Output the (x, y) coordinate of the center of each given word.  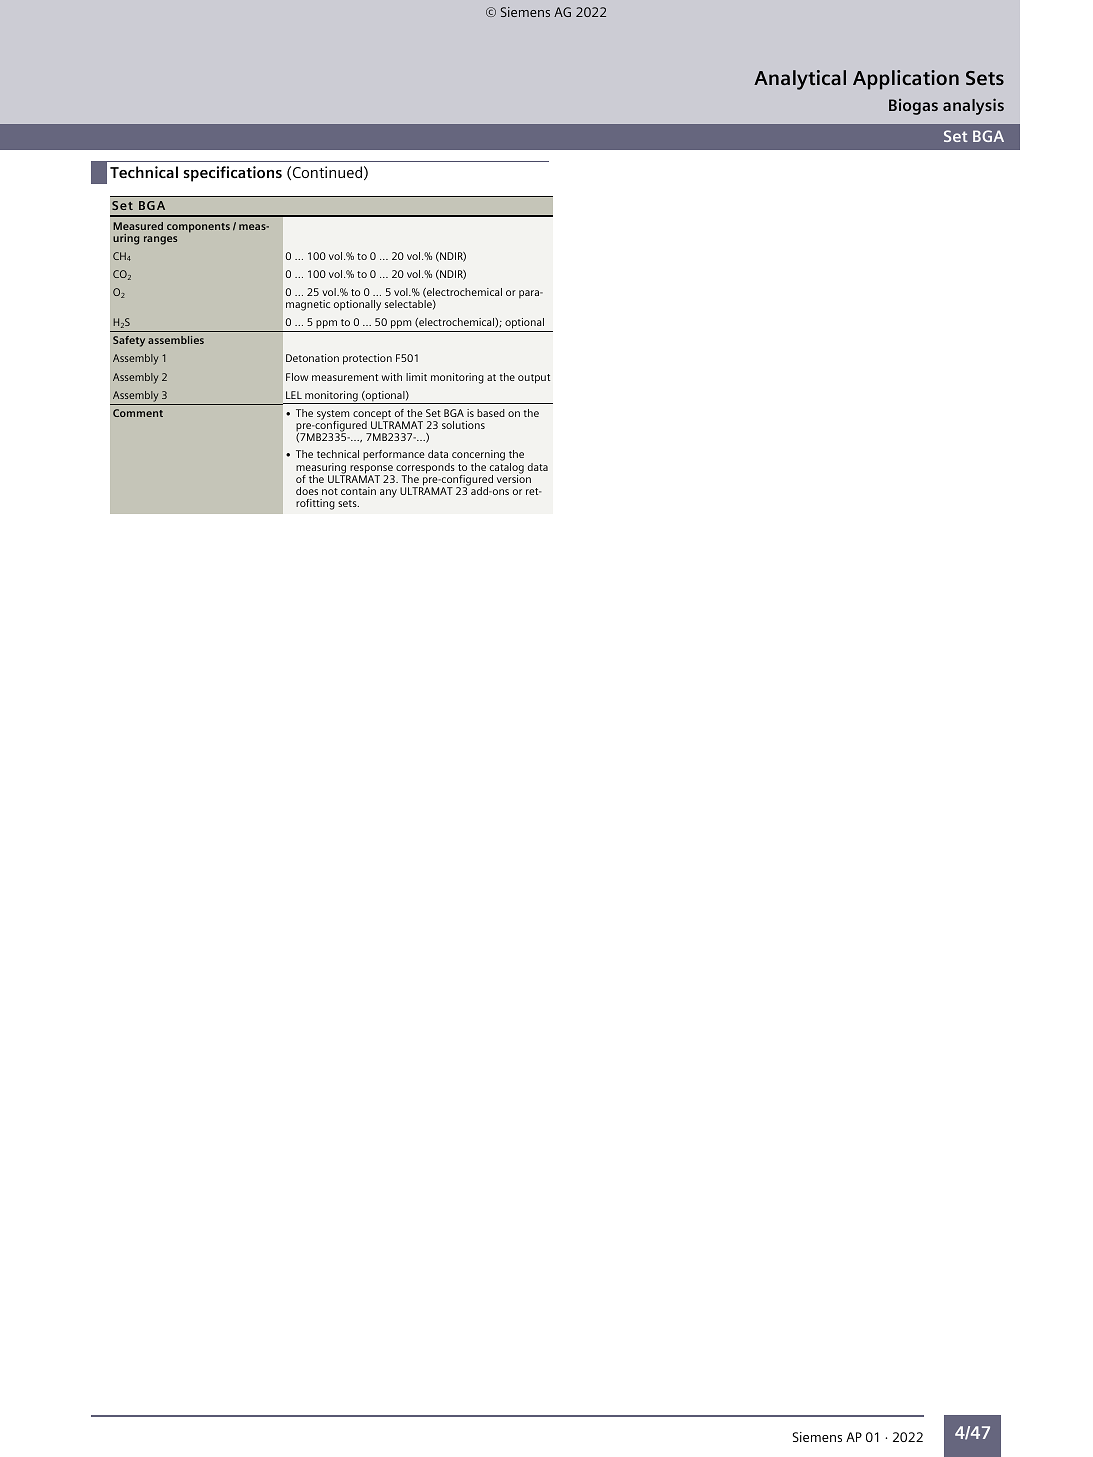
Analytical (800, 80)
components (198, 228)
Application (906, 80)
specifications (232, 174)
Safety (129, 341)
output (534, 379)
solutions (463, 425)
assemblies (176, 340)
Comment (138, 413)
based (491, 413)
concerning (478, 457)
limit (416, 377)
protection (367, 359)
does (307, 491)
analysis (973, 106)
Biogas (913, 107)
